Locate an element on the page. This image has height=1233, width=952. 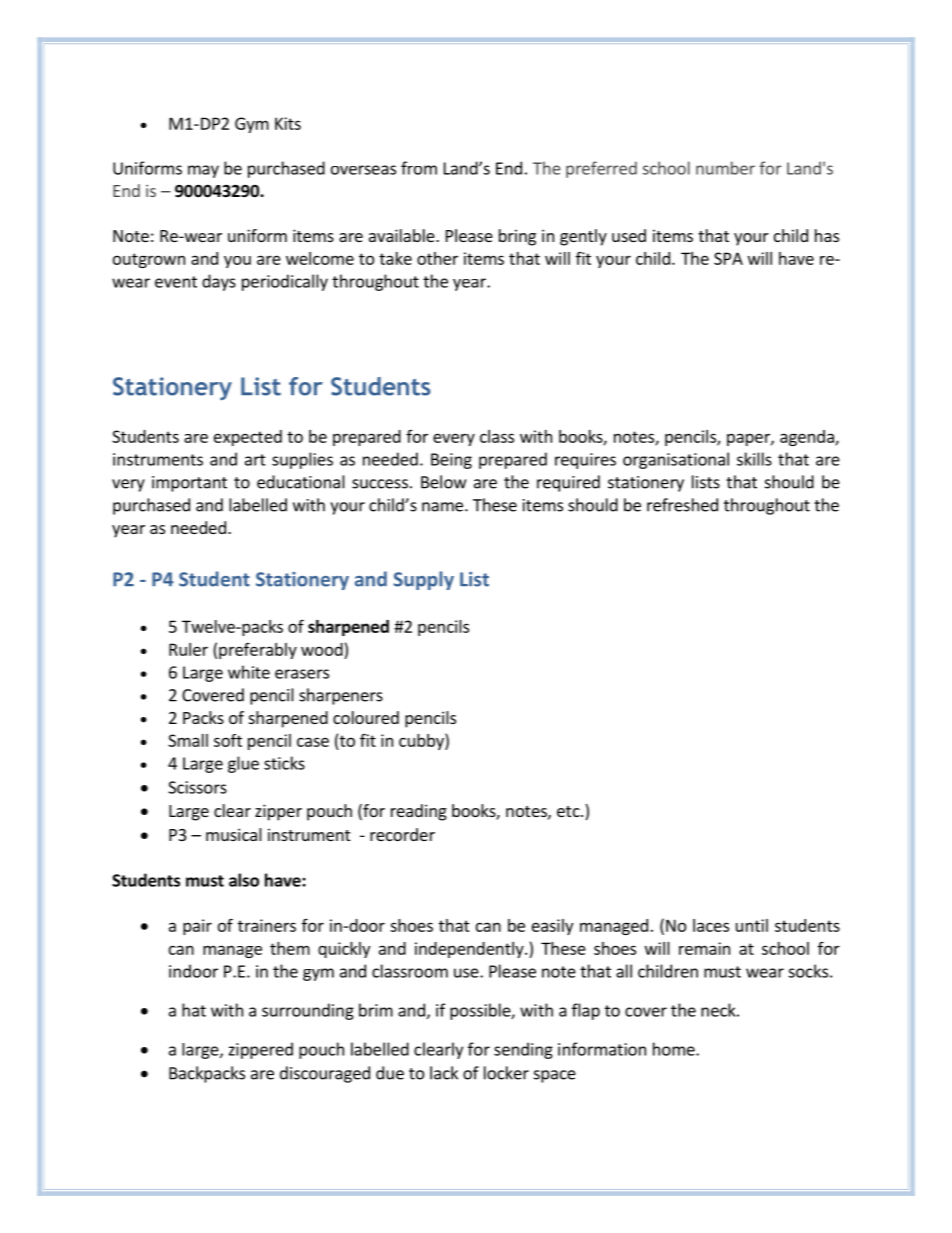
refreshed is located at coordinates (682, 505).
